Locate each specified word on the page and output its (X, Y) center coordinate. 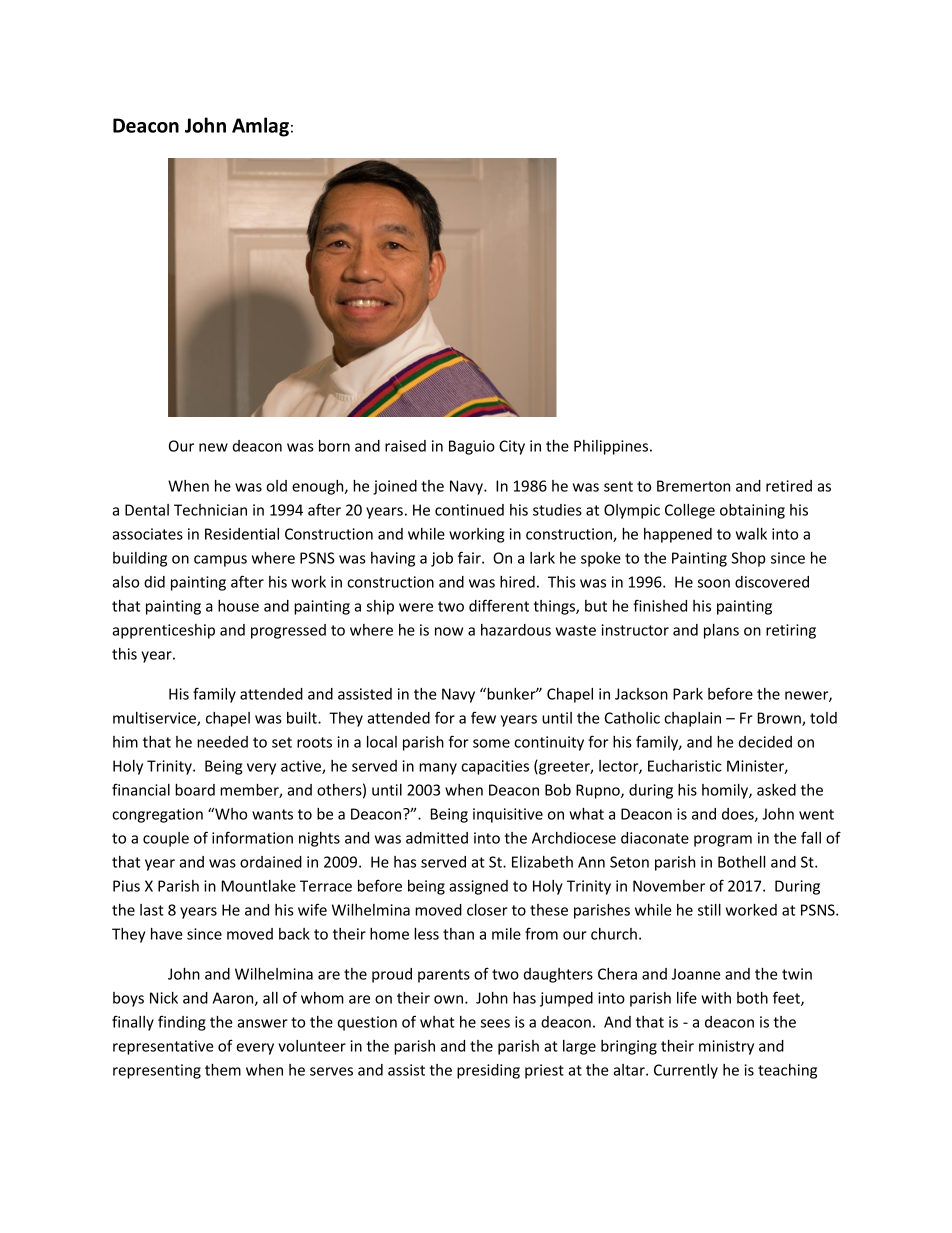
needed (222, 742)
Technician (210, 510)
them (223, 1070)
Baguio (472, 447)
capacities (495, 767)
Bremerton (693, 486)
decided (765, 742)
